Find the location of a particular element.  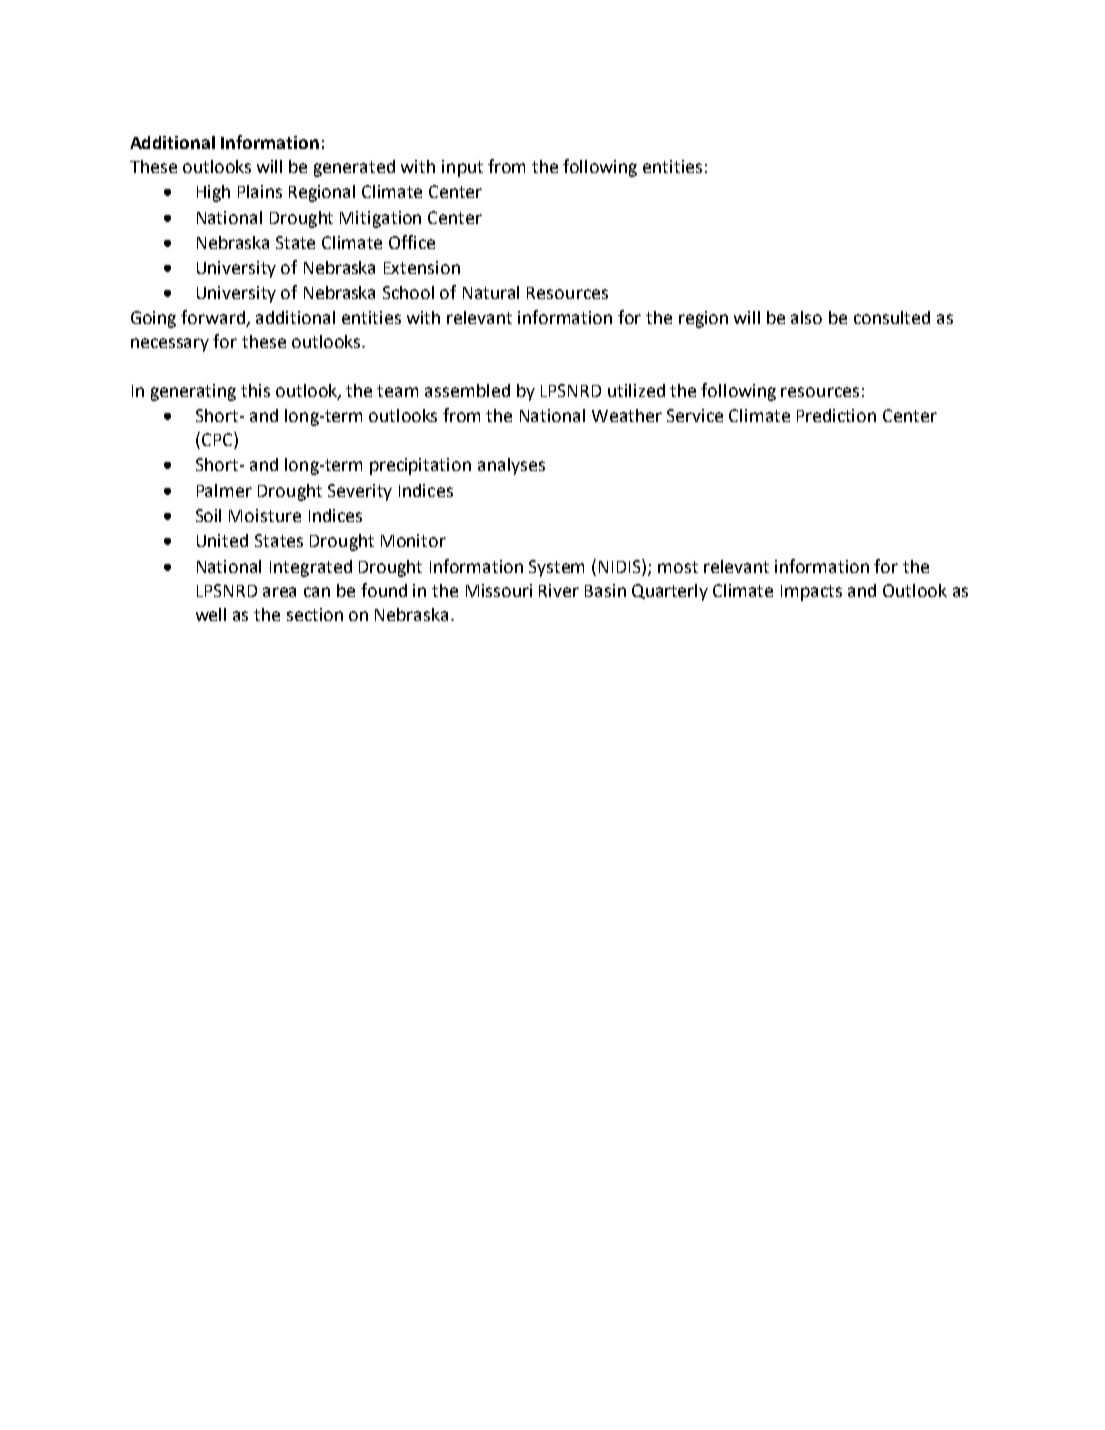

area is located at coordinates (279, 592).
